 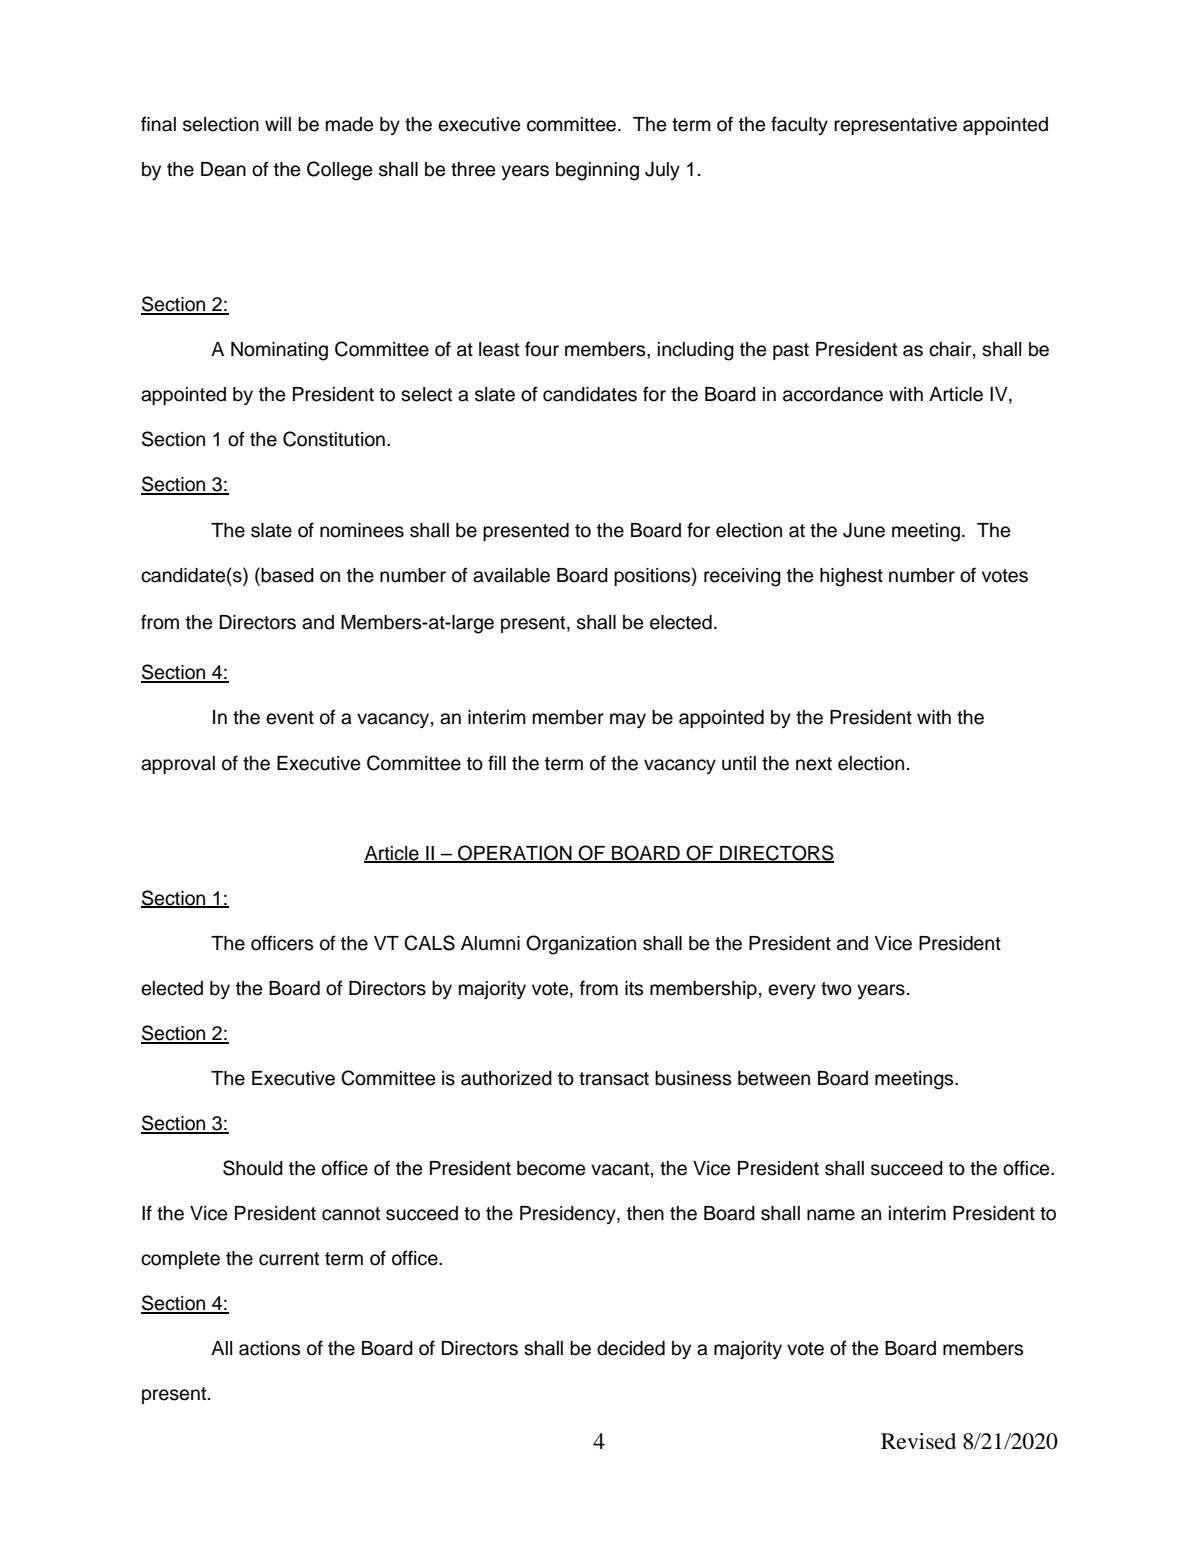 What do you see at coordinates (918, 1441) in the screenshot?
I see `Revised` at bounding box center [918, 1441].
